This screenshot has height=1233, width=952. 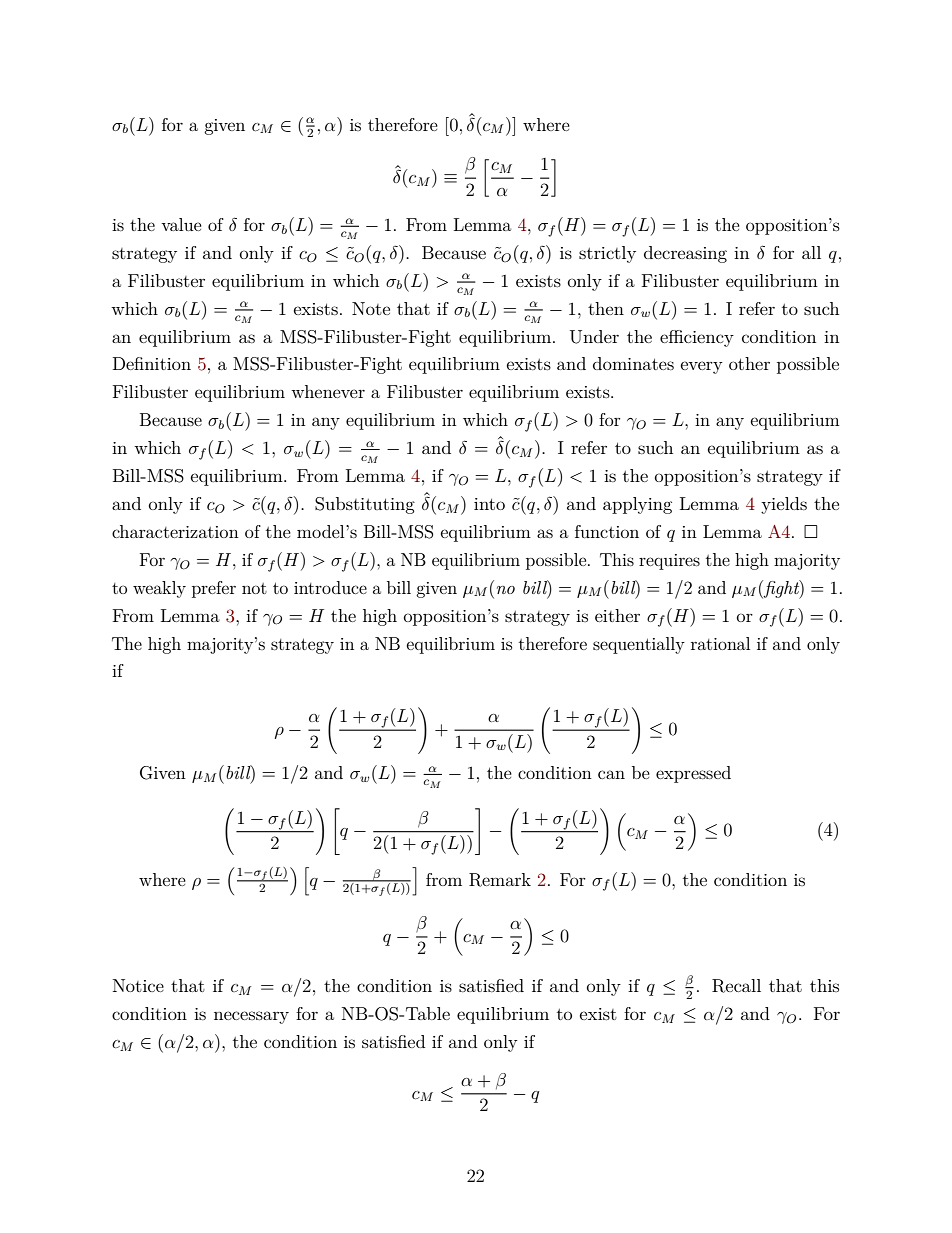 What do you see at coordinates (251, 1017) in the screenshot?
I see `necessary` at bounding box center [251, 1017].
